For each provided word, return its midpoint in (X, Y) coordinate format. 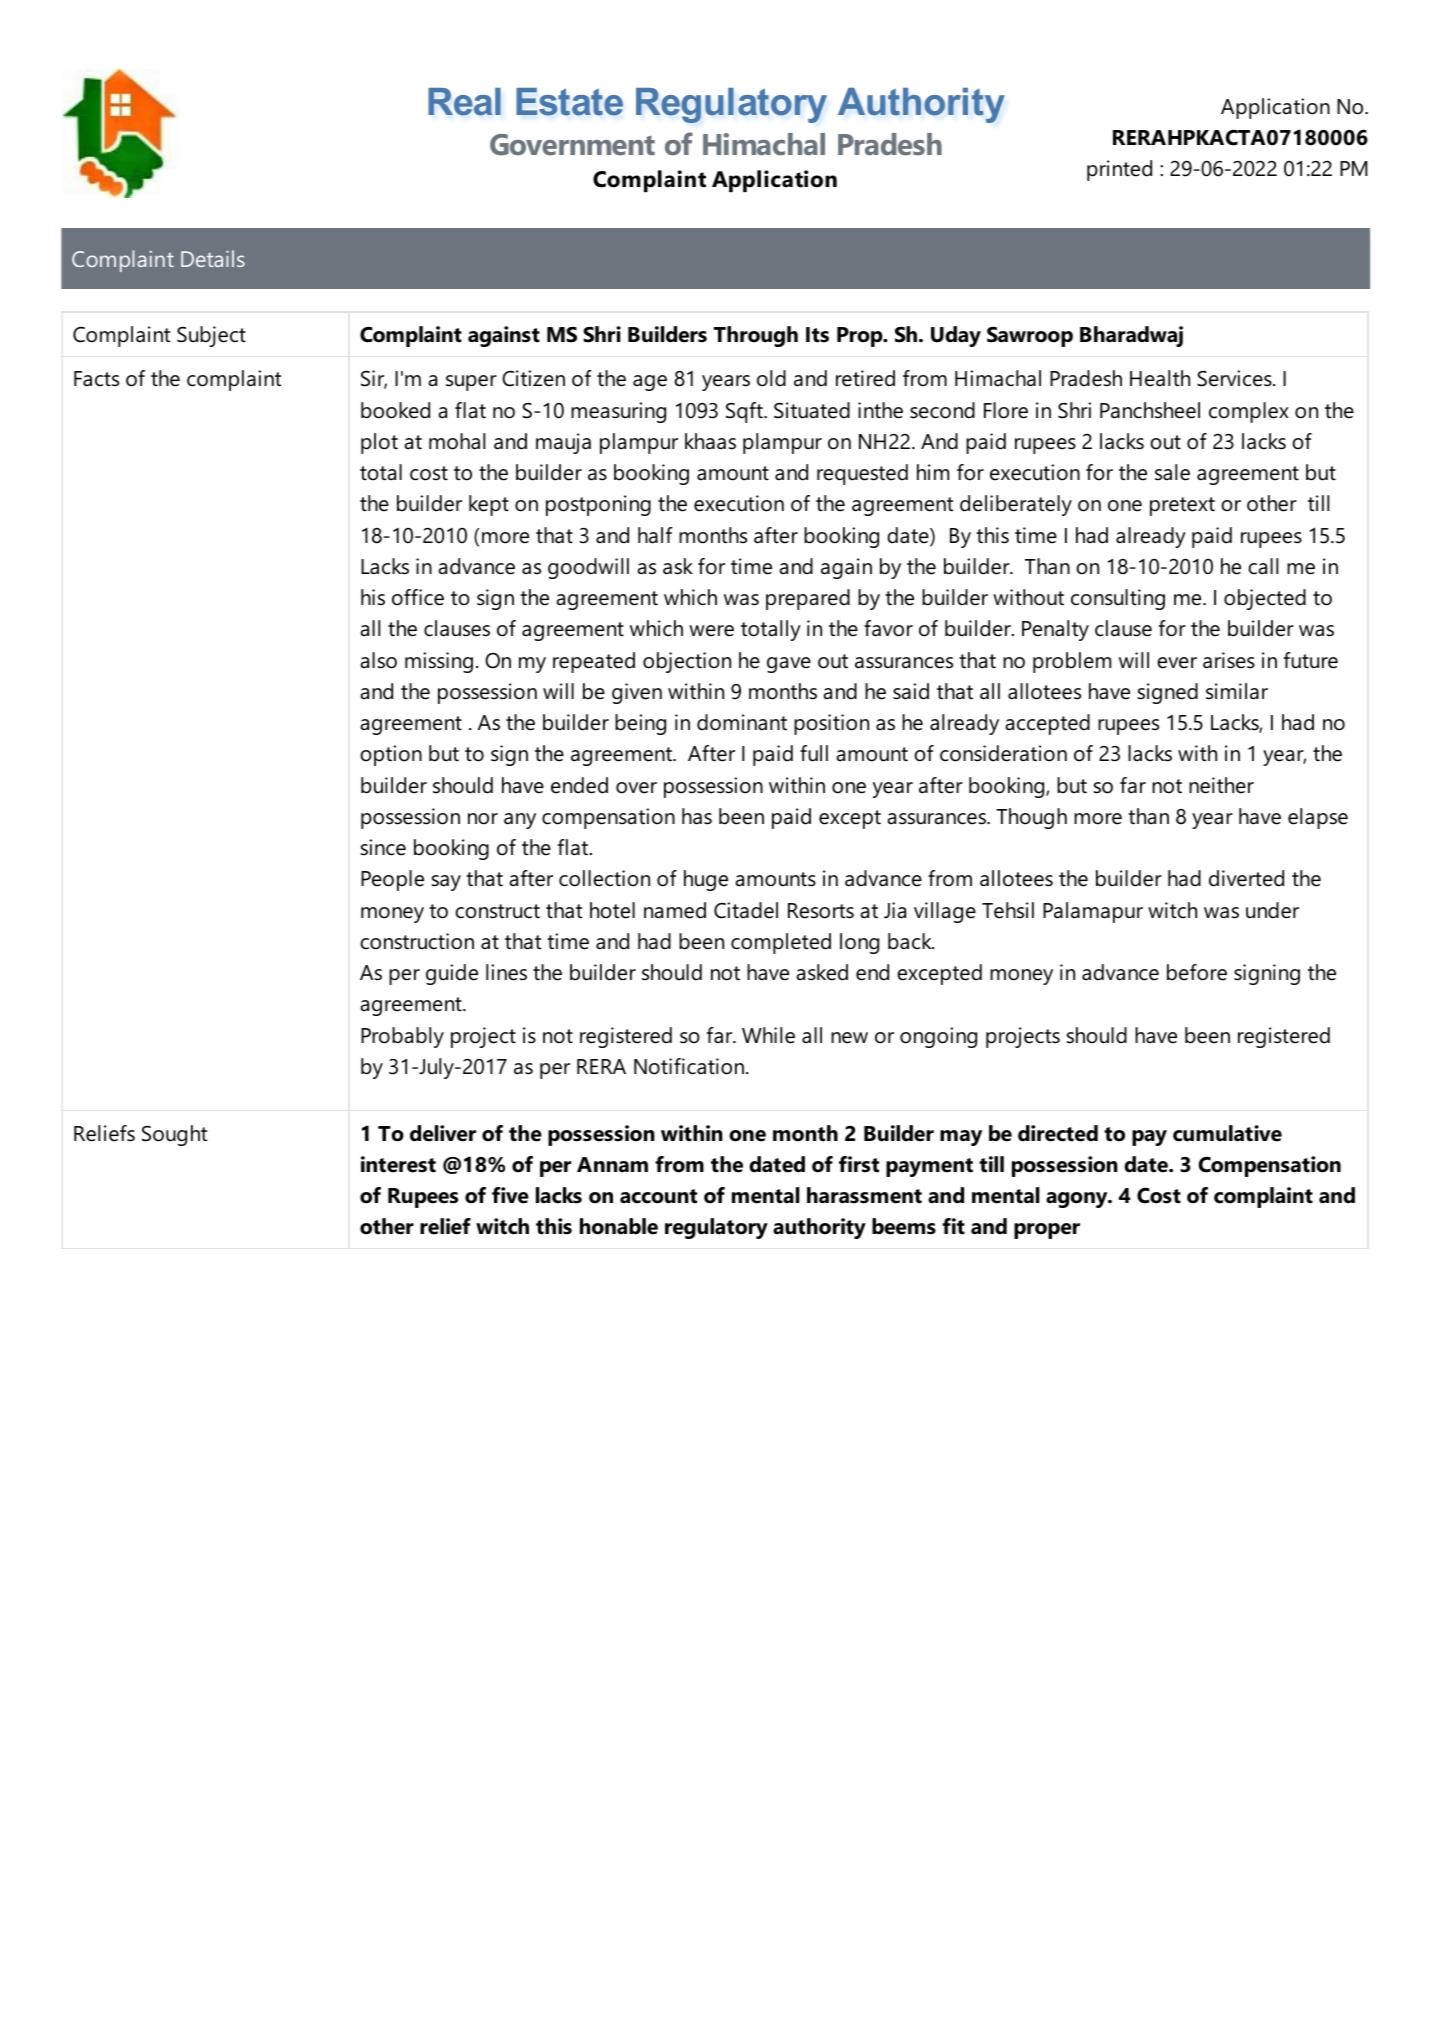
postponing (598, 505)
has (697, 816)
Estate (569, 102)
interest (398, 1164)
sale (1172, 472)
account (658, 1196)
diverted (1246, 878)
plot (379, 443)
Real (464, 102)
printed (1119, 170)
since (383, 847)
